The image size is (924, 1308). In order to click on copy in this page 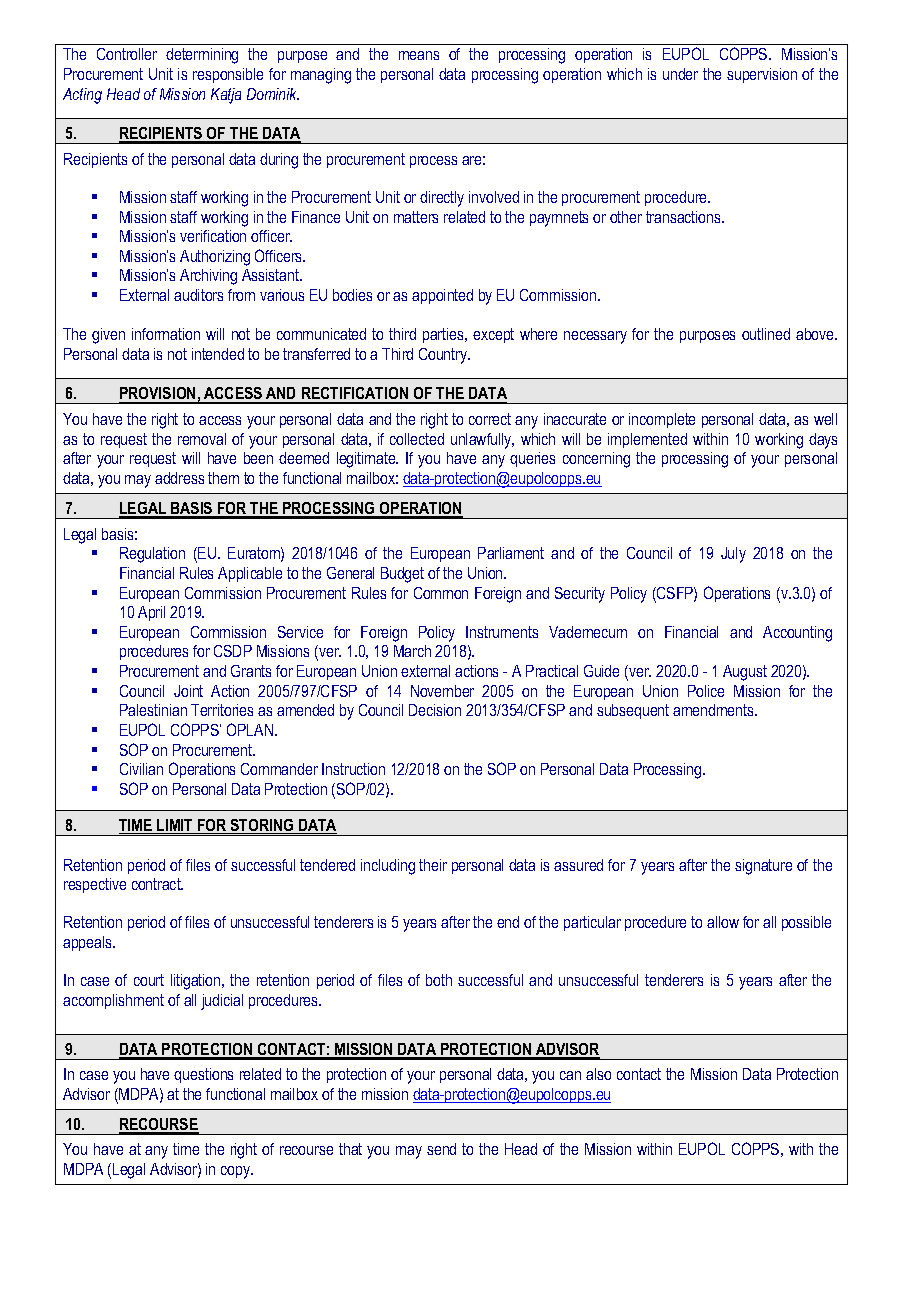, I will do `click(237, 1172)`.
